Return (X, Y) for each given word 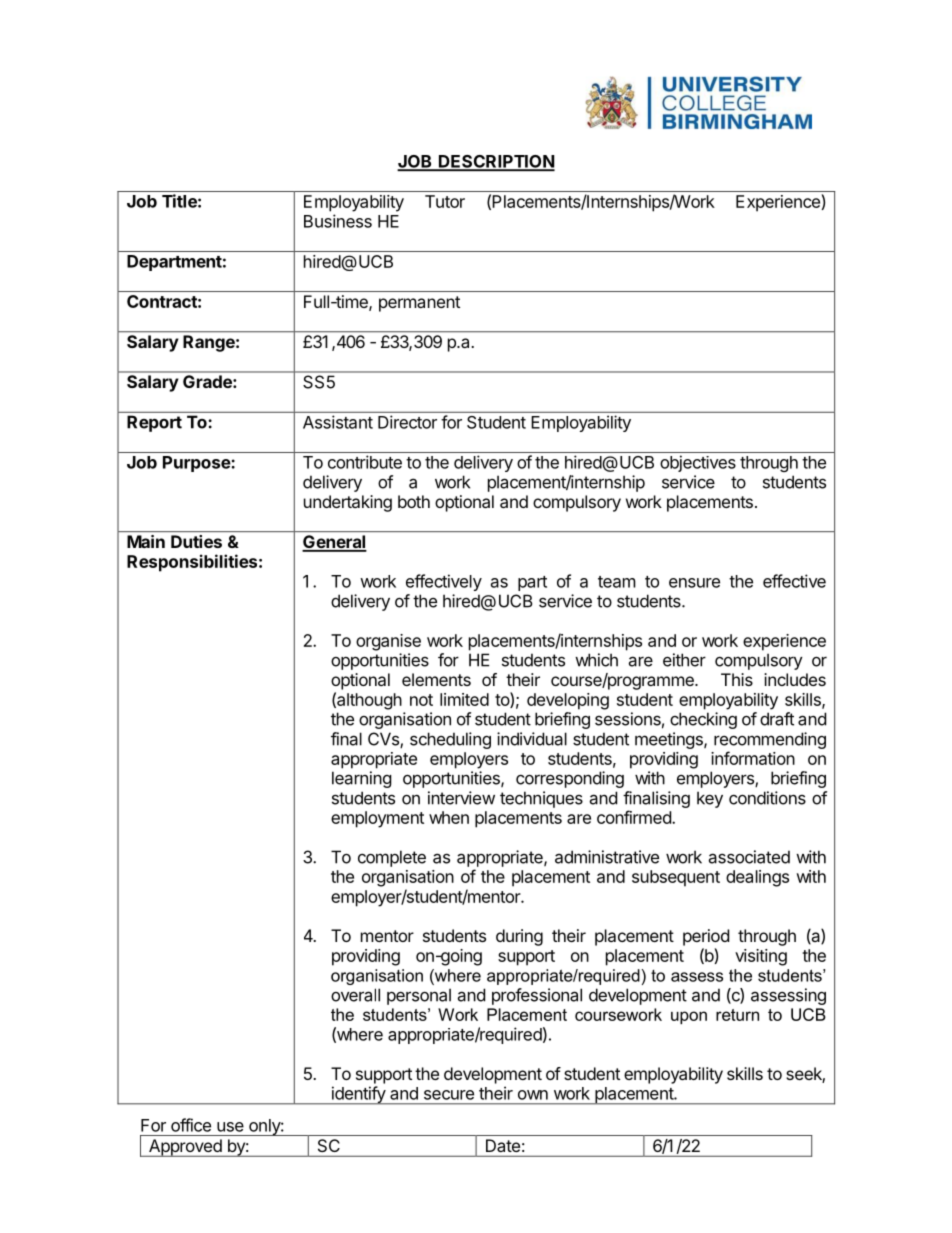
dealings (757, 878)
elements (436, 679)
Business (338, 221)
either (684, 660)
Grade (208, 381)
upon (689, 1017)
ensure (694, 583)
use (230, 1127)
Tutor (445, 201)
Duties (196, 541)
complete (392, 858)
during (519, 937)
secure (449, 1095)
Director (407, 422)
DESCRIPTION (496, 162)
